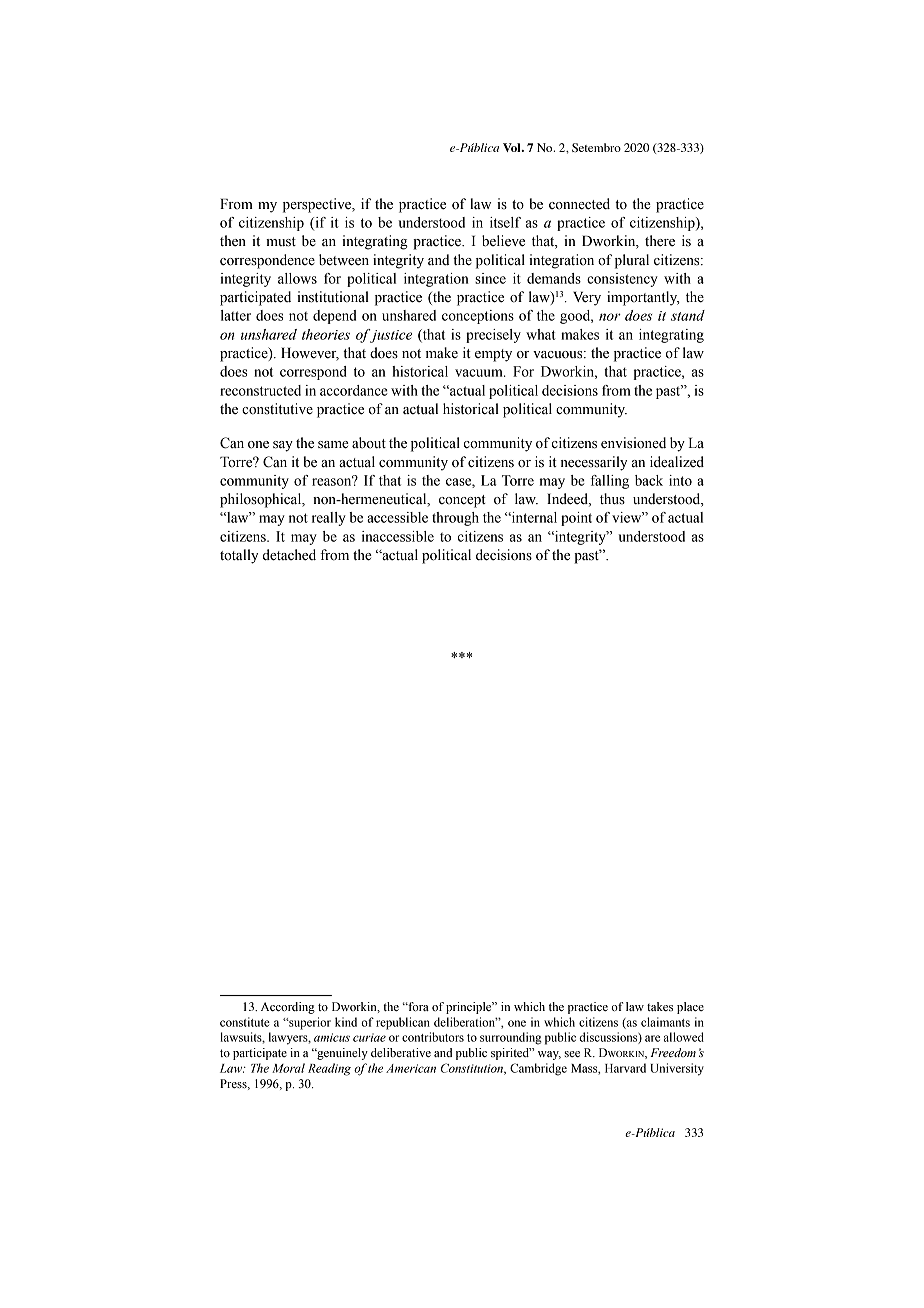 Image resolution: width=924 pixels, height=1308 pixels. I want to click on Vol, so click(513, 147).
